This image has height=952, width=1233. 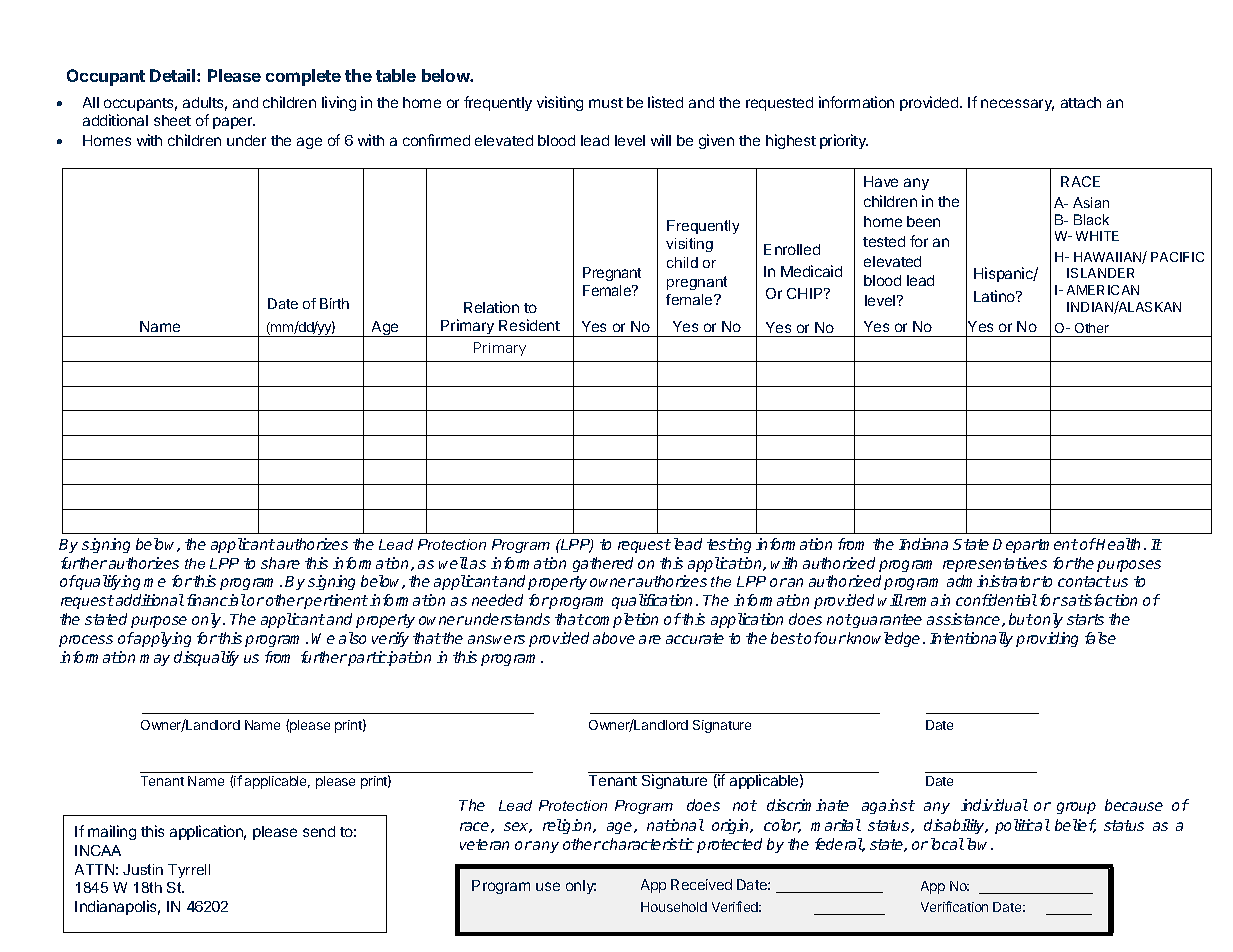 I want to click on share, so click(x=280, y=563).
